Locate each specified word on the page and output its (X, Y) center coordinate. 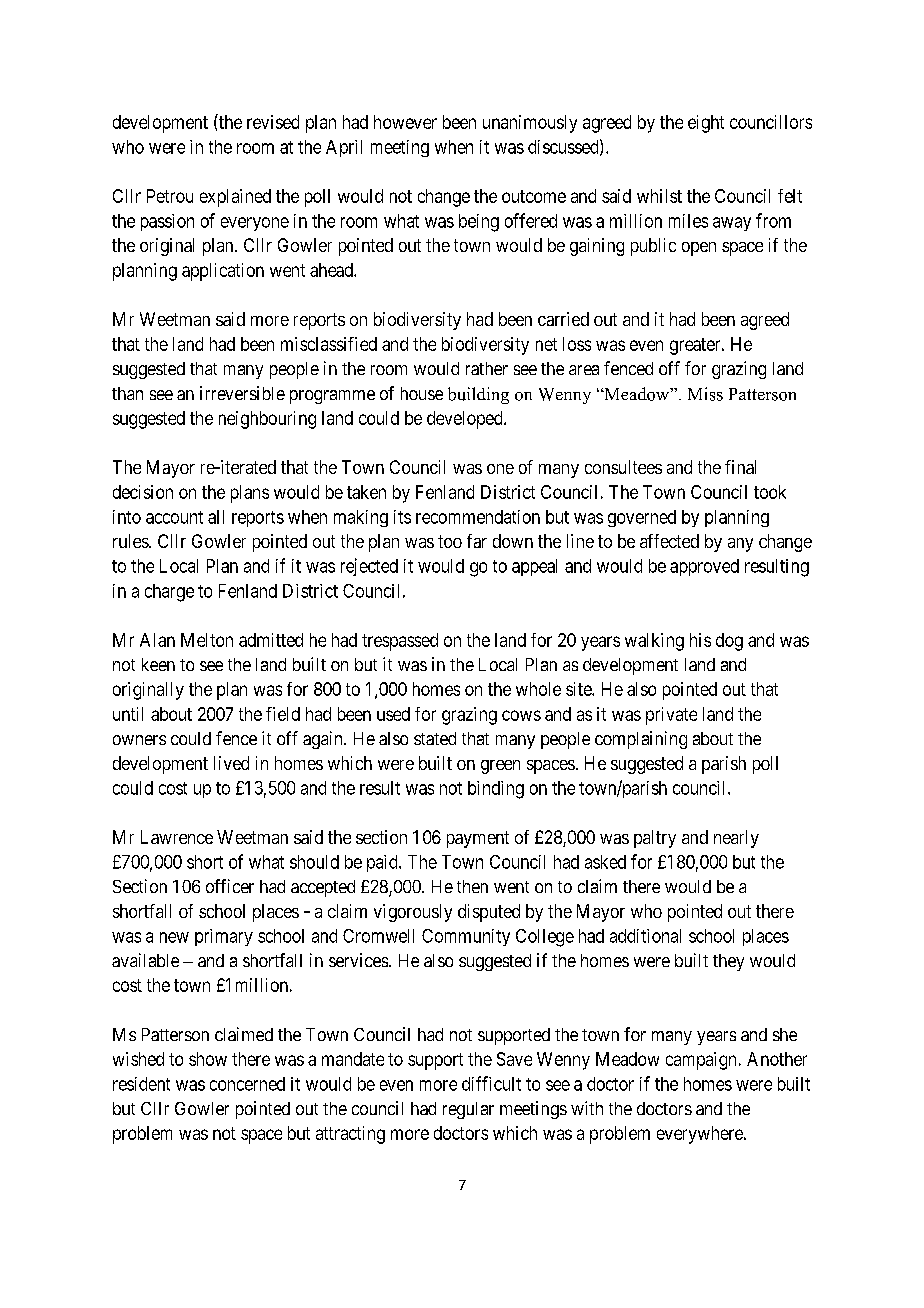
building (478, 395)
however (405, 122)
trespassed (400, 642)
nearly (736, 839)
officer (230, 886)
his (700, 640)
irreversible (242, 393)
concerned (247, 1084)
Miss (705, 394)
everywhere (701, 1135)
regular (468, 1110)
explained (235, 198)
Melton (207, 640)
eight (706, 124)
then (472, 886)
